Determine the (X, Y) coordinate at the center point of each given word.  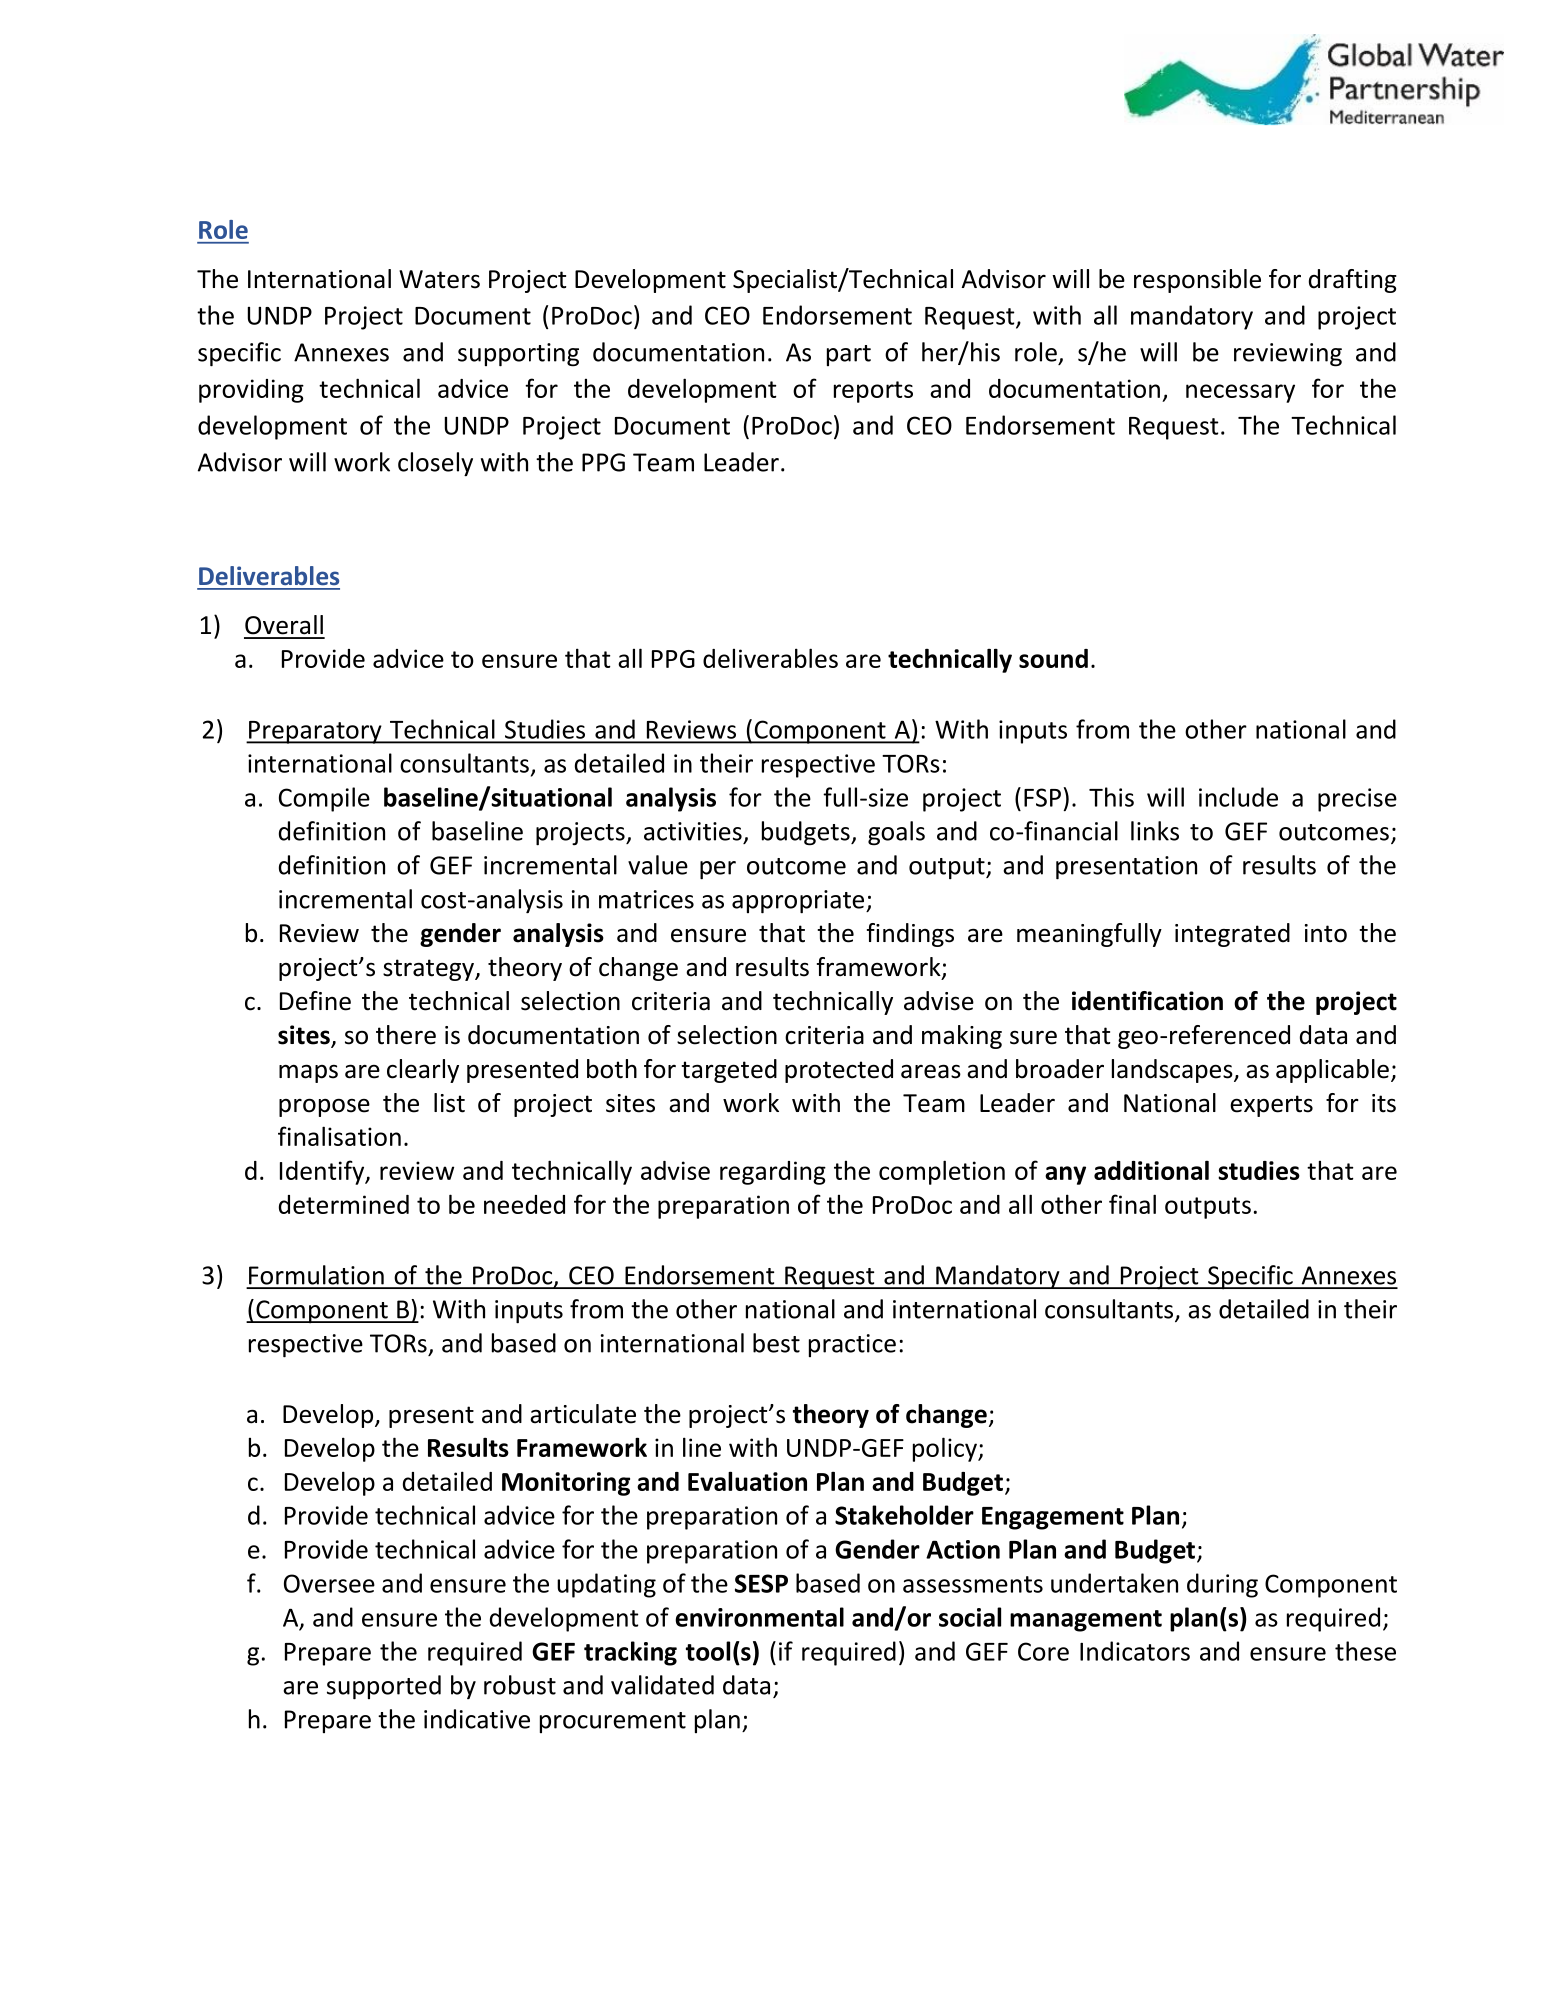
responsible (1197, 281)
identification (1147, 1001)
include (1238, 797)
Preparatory (315, 732)
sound (1053, 658)
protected (839, 1071)
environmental (759, 1617)
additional (1151, 1170)
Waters (439, 279)
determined (344, 1204)
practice (852, 1345)
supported (384, 1687)
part (849, 355)
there (406, 1035)
